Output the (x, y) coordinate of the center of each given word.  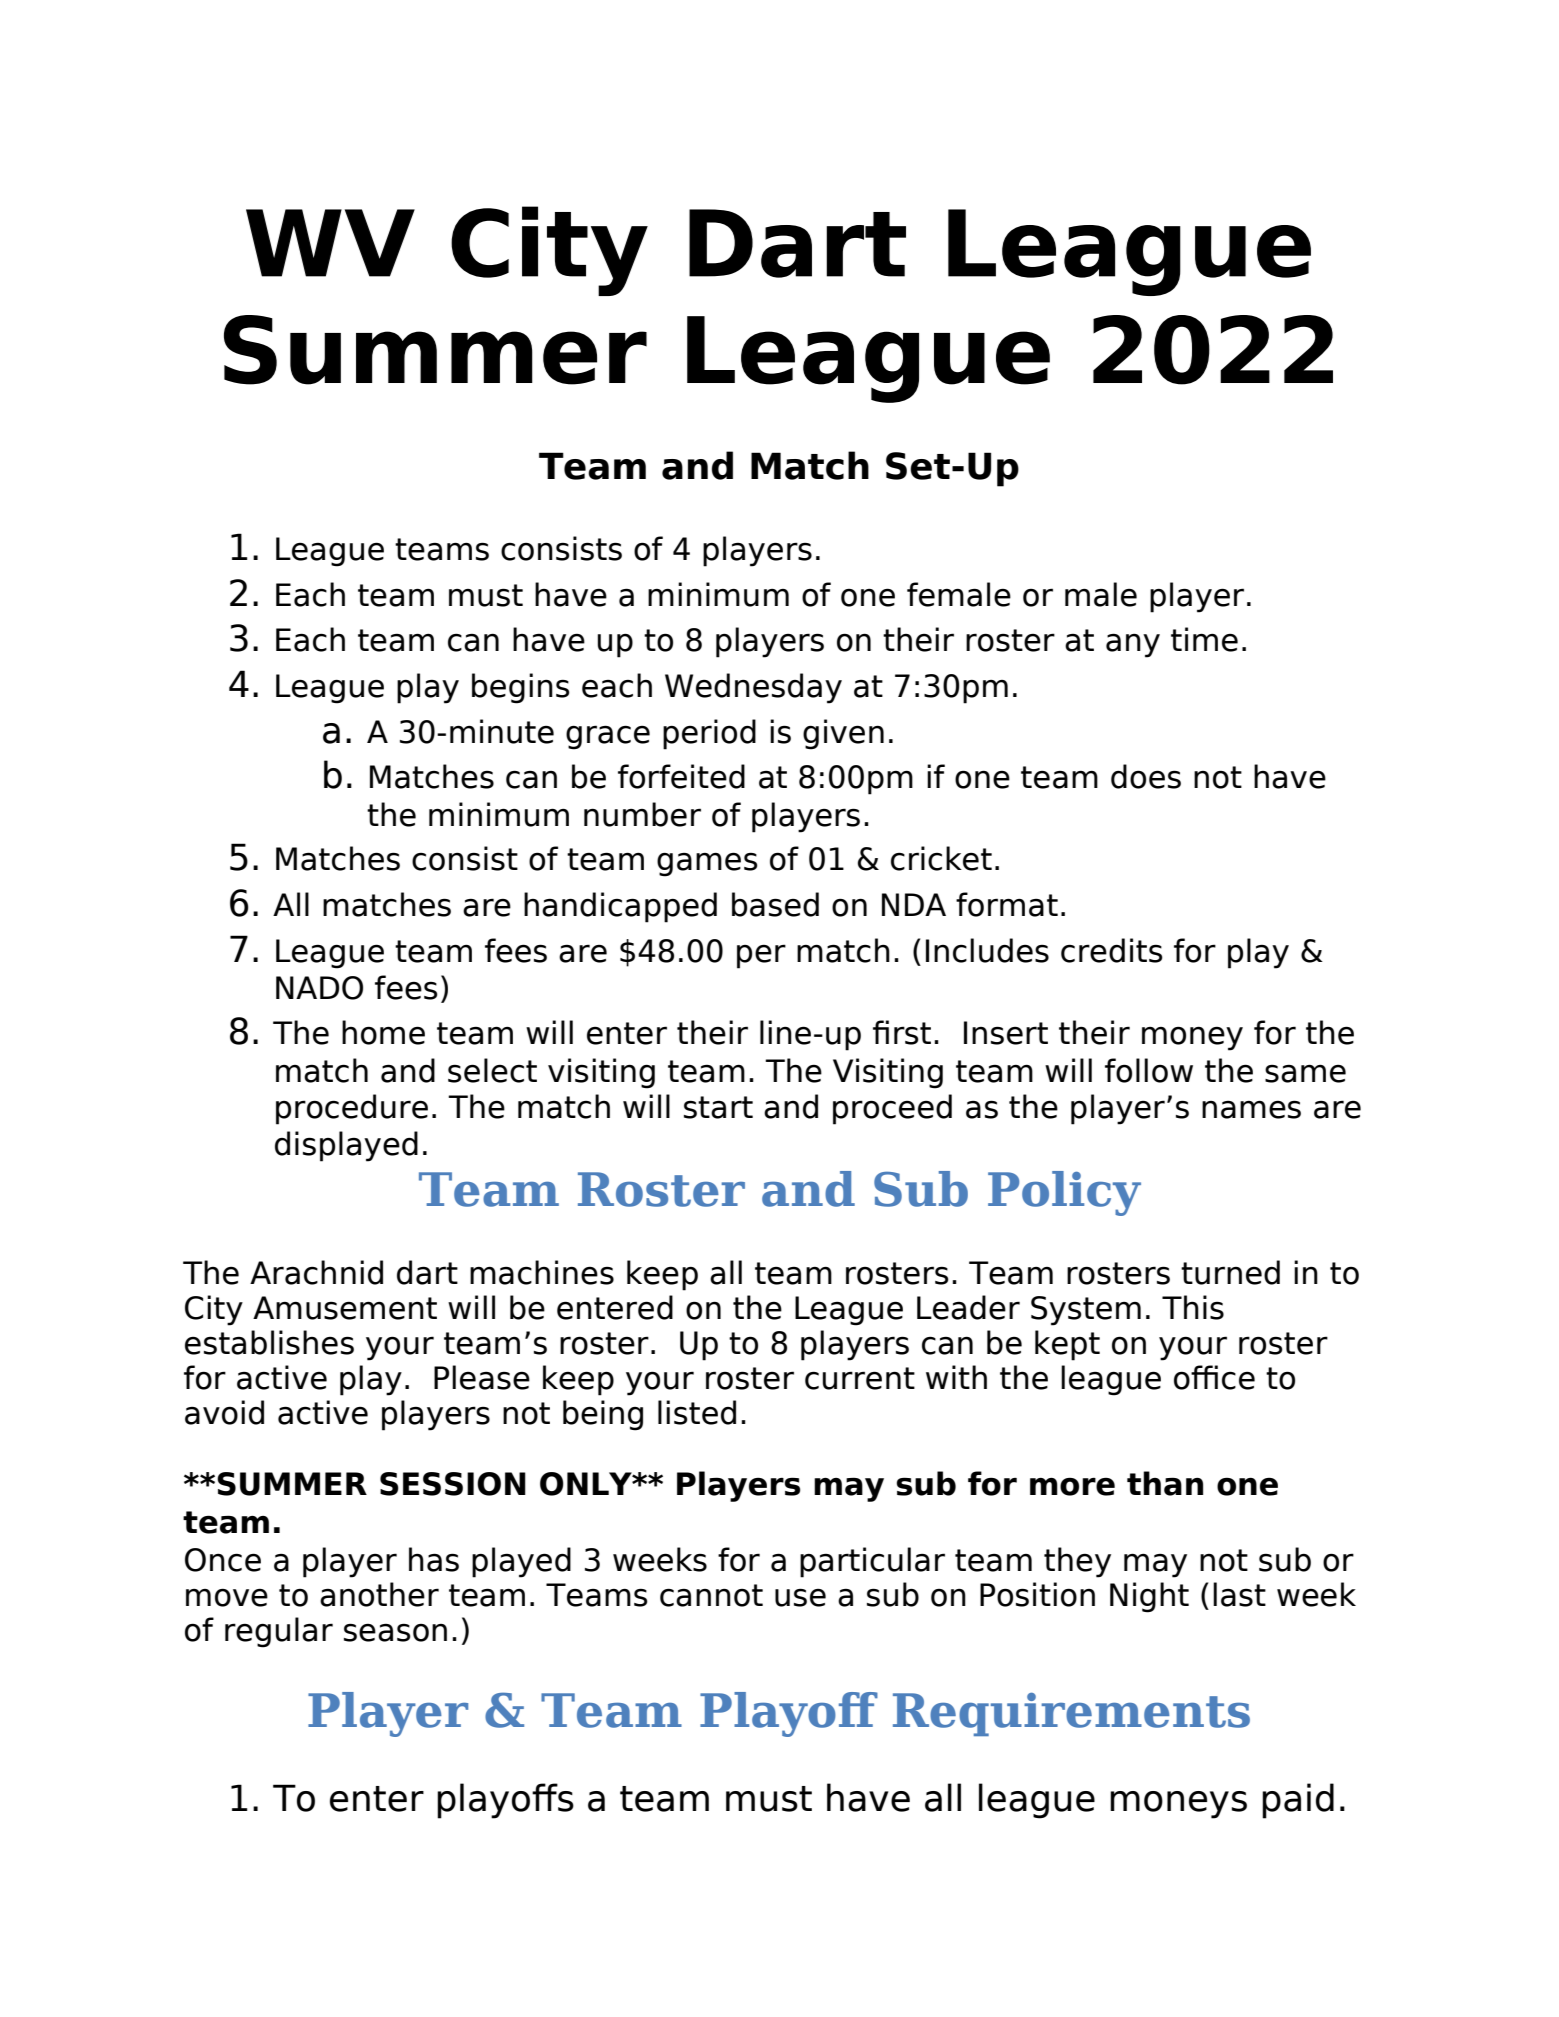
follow (1149, 1070)
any (1133, 645)
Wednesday (753, 688)
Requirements (1071, 1714)
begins (521, 688)
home (383, 1032)
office (1214, 1377)
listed (697, 1412)
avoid (224, 1412)
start (718, 1107)
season (395, 1632)
